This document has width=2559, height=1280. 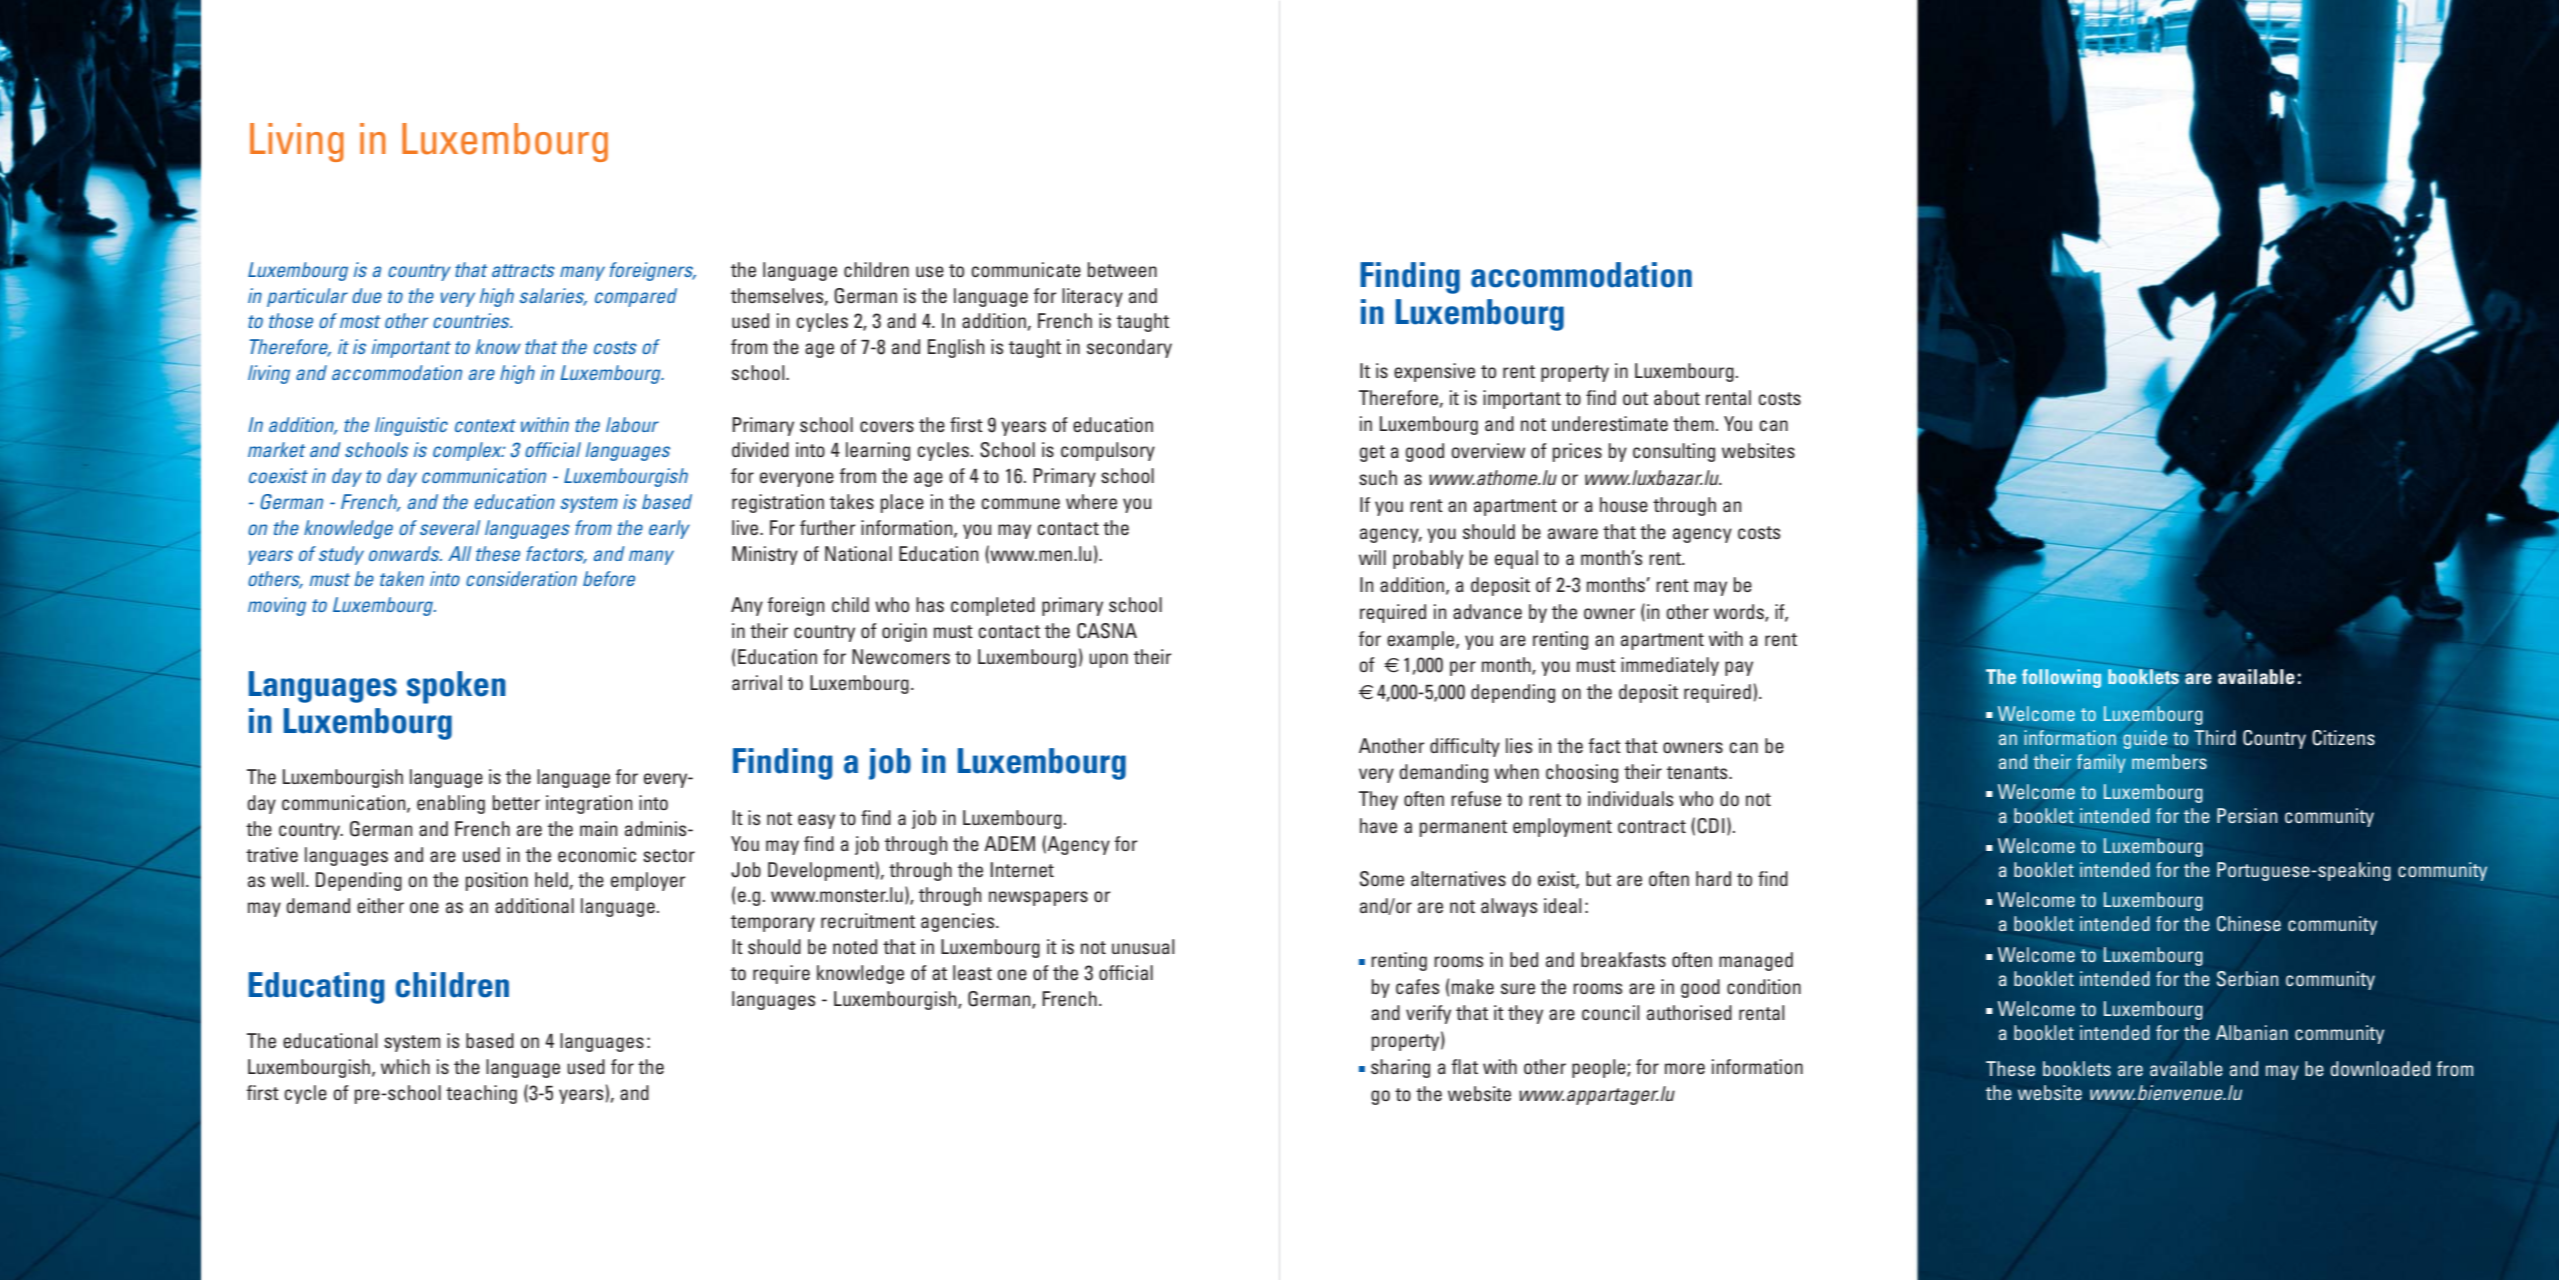 I want to click on English, so click(x=956, y=348).
